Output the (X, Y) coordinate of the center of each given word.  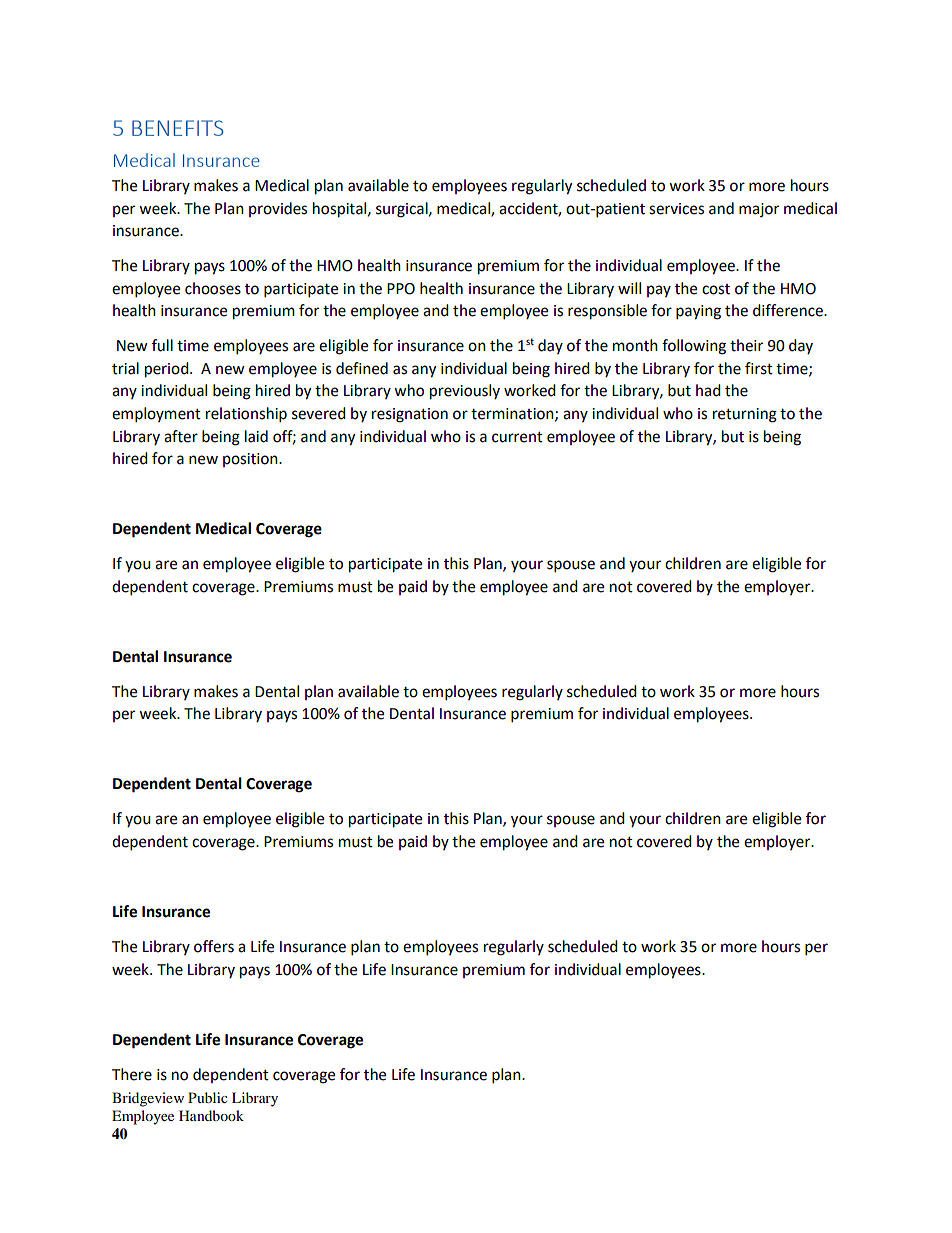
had (708, 390)
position (251, 460)
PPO (401, 289)
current (517, 437)
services (676, 209)
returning (745, 415)
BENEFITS (178, 128)
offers (214, 946)
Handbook (211, 1115)
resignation (410, 415)
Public (208, 1097)
